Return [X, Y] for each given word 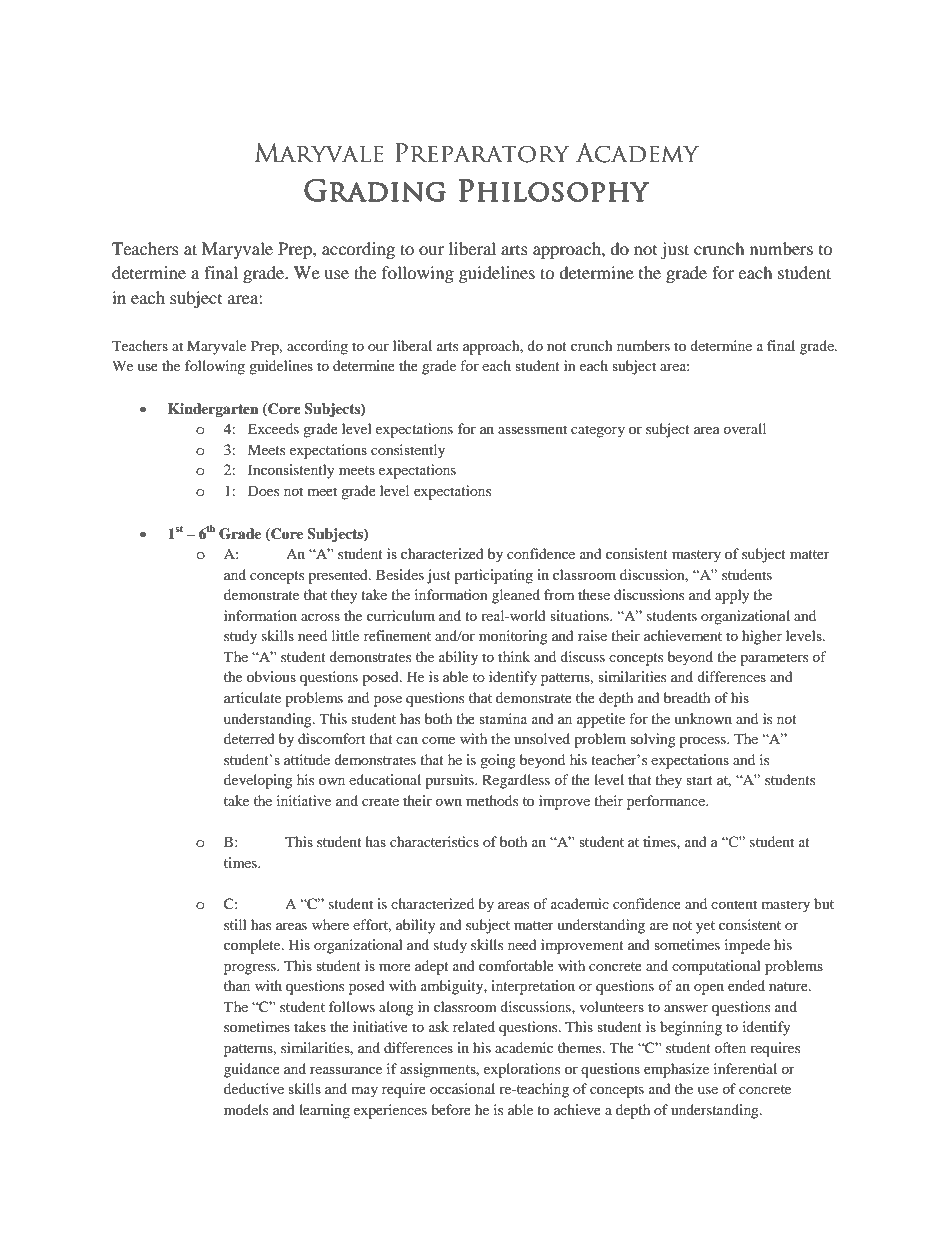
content [734, 904]
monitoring [513, 637]
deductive [254, 1088]
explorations [522, 1070]
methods [492, 800]
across [320, 617]
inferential [745, 1068]
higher [762, 637]
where [330, 924]
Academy [637, 153]
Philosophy [554, 190]
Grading [375, 190]
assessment [532, 429]
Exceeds [273, 428]
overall [744, 428]
